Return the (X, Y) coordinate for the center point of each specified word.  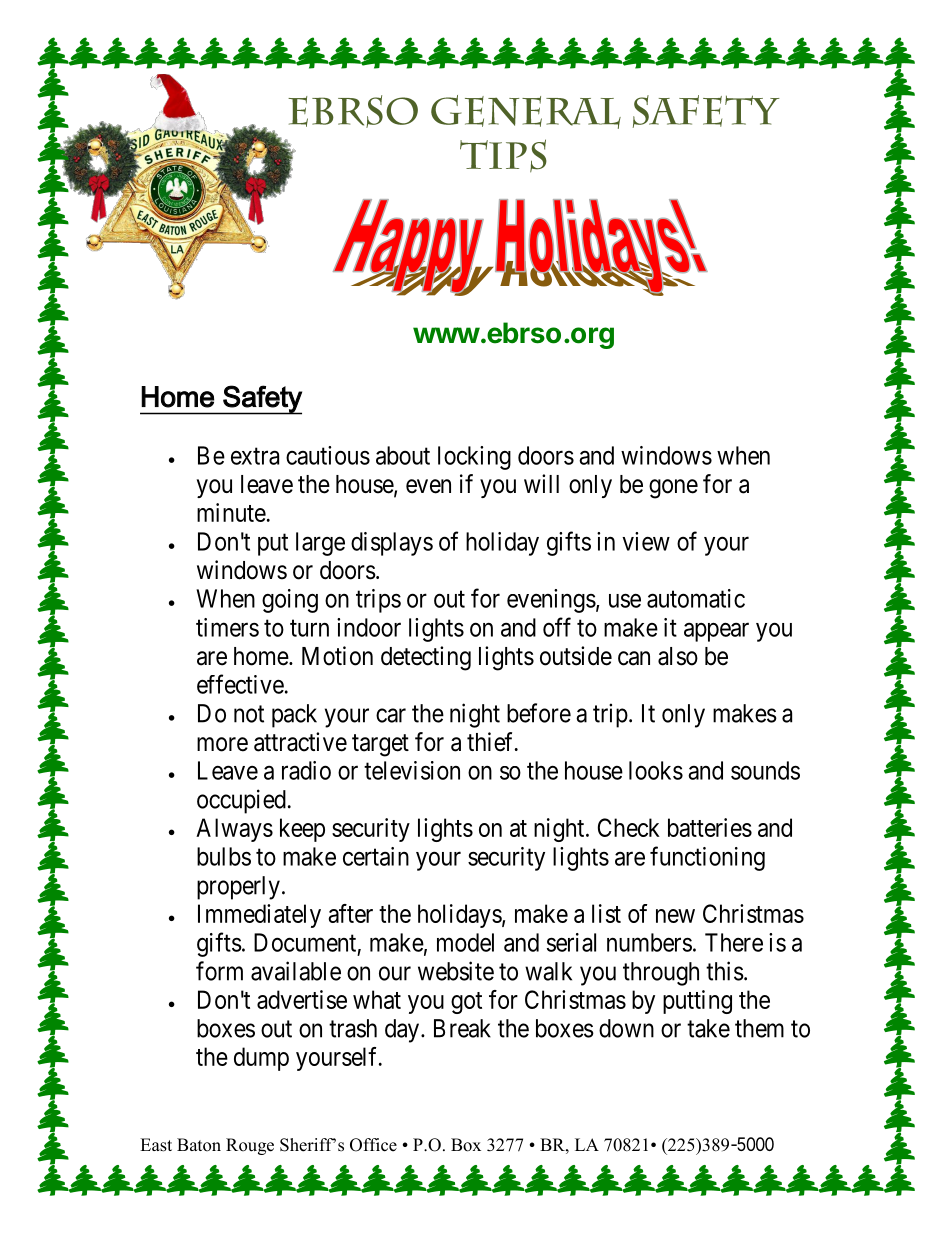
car (391, 715)
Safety (261, 400)
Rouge (250, 1146)
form (219, 971)
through (661, 974)
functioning (707, 858)
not (249, 714)
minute (231, 512)
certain (376, 856)
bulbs (224, 856)
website (456, 971)
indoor (369, 627)
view (646, 541)
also (678, 656)
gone (673, 489)
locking (474, 458)
